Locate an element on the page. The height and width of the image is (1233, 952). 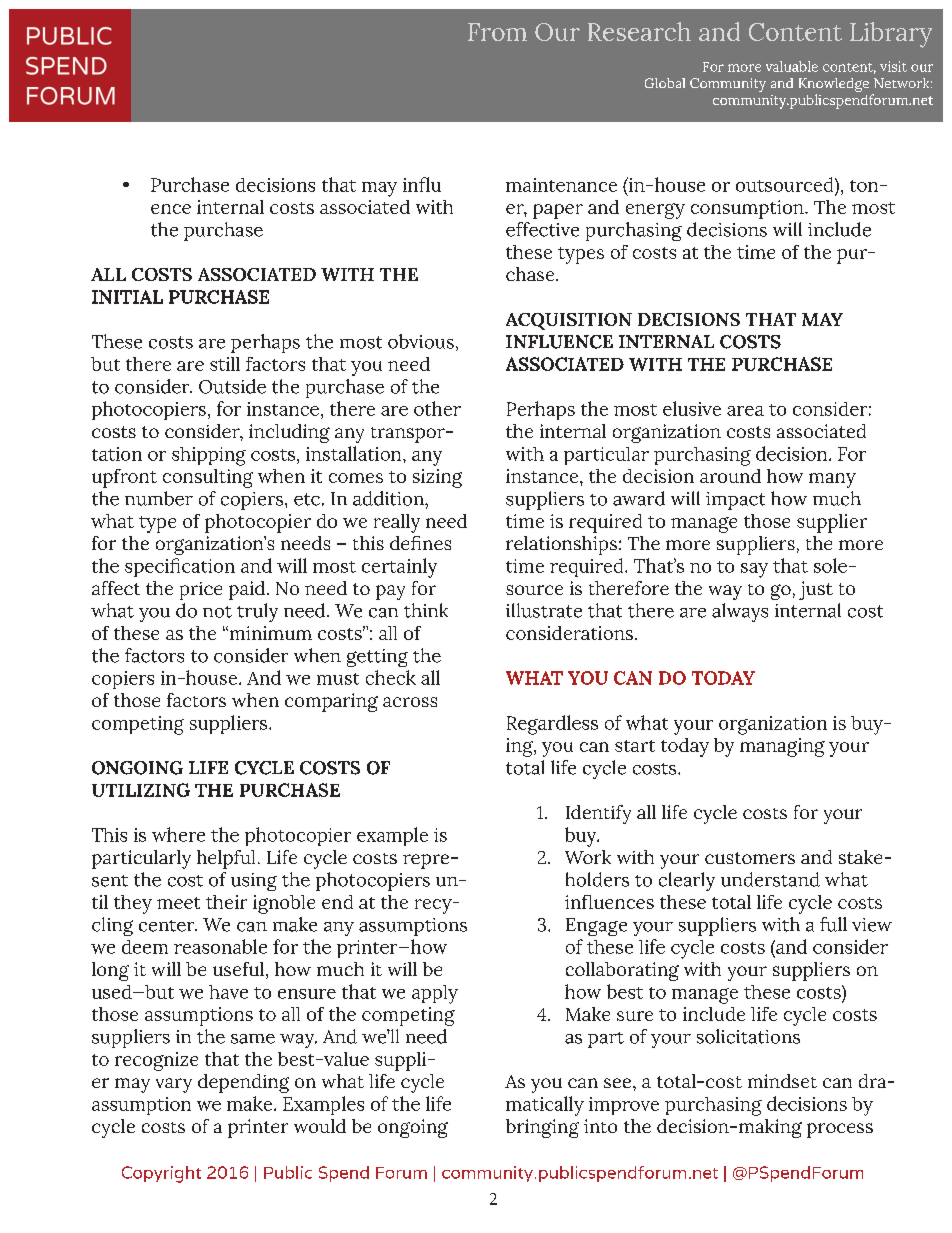
Research is located at coordinates (639, 31).
